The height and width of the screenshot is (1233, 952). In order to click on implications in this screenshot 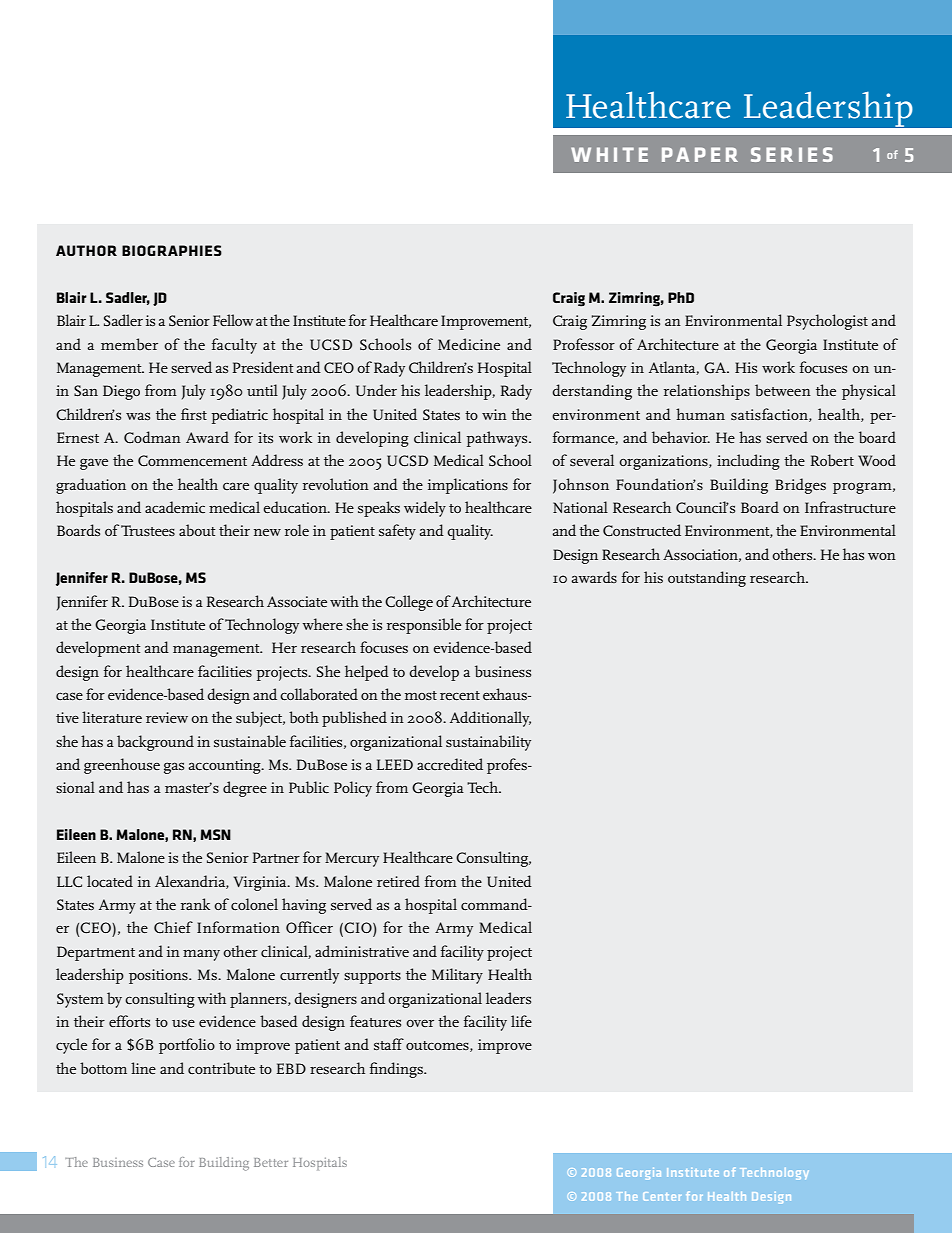, I will do `click(468, 486)`.
